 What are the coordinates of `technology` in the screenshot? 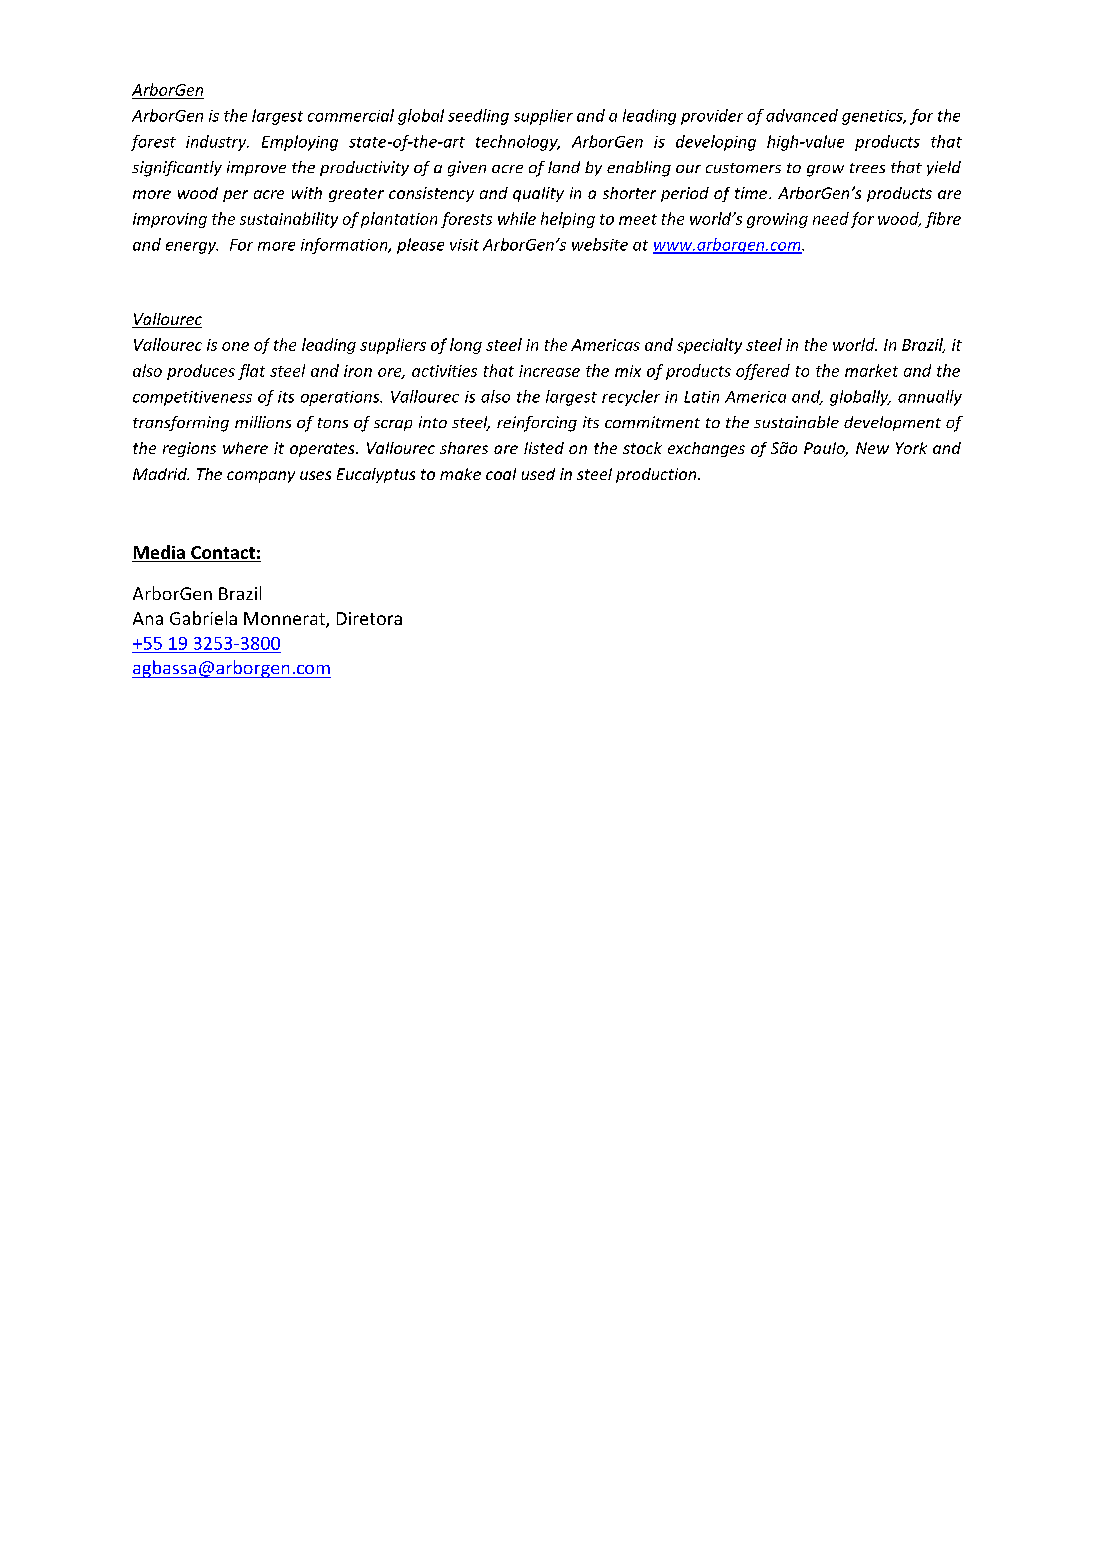 It's located at (518, 143).
